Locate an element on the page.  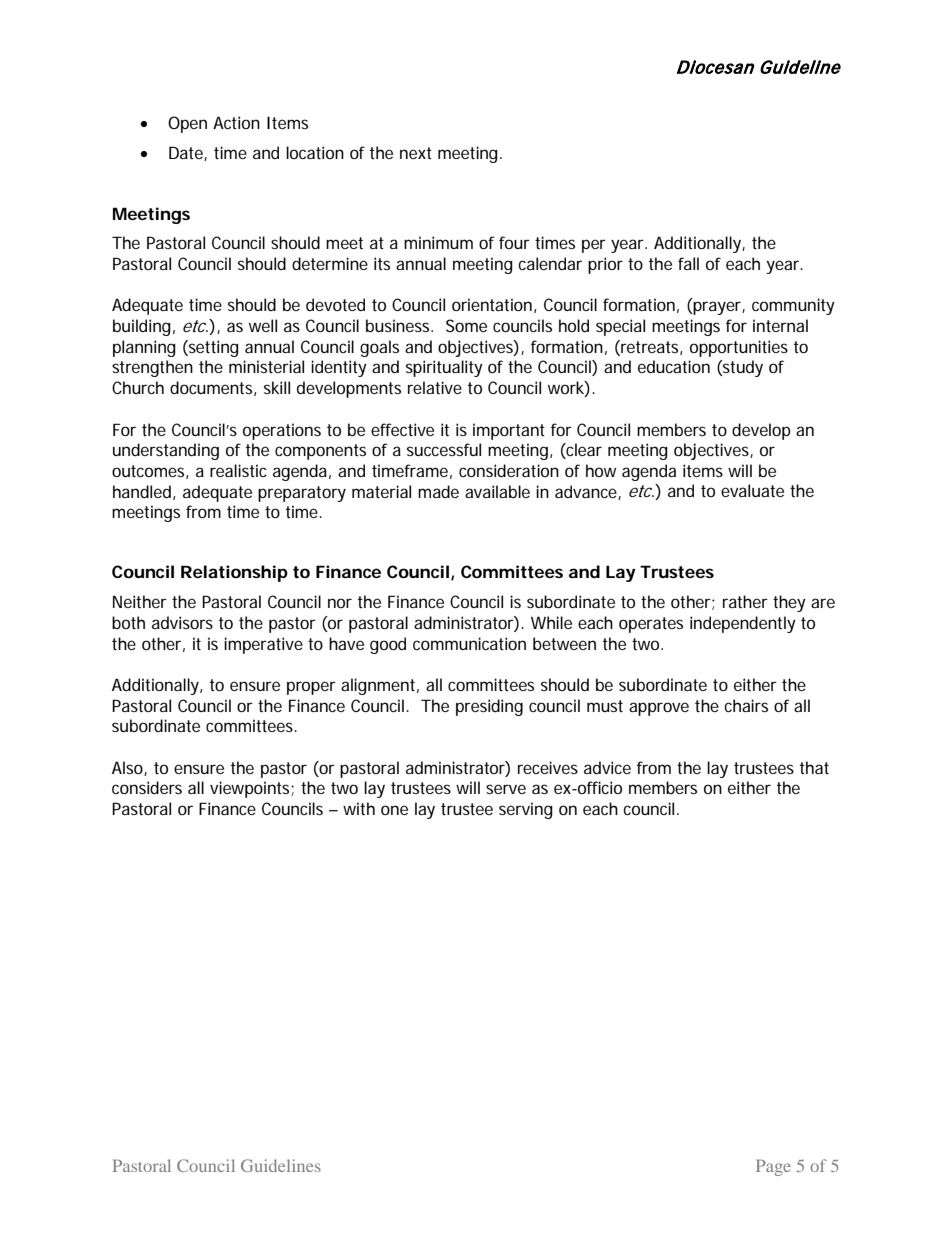
advisors is located at coordinates (182, 622).
